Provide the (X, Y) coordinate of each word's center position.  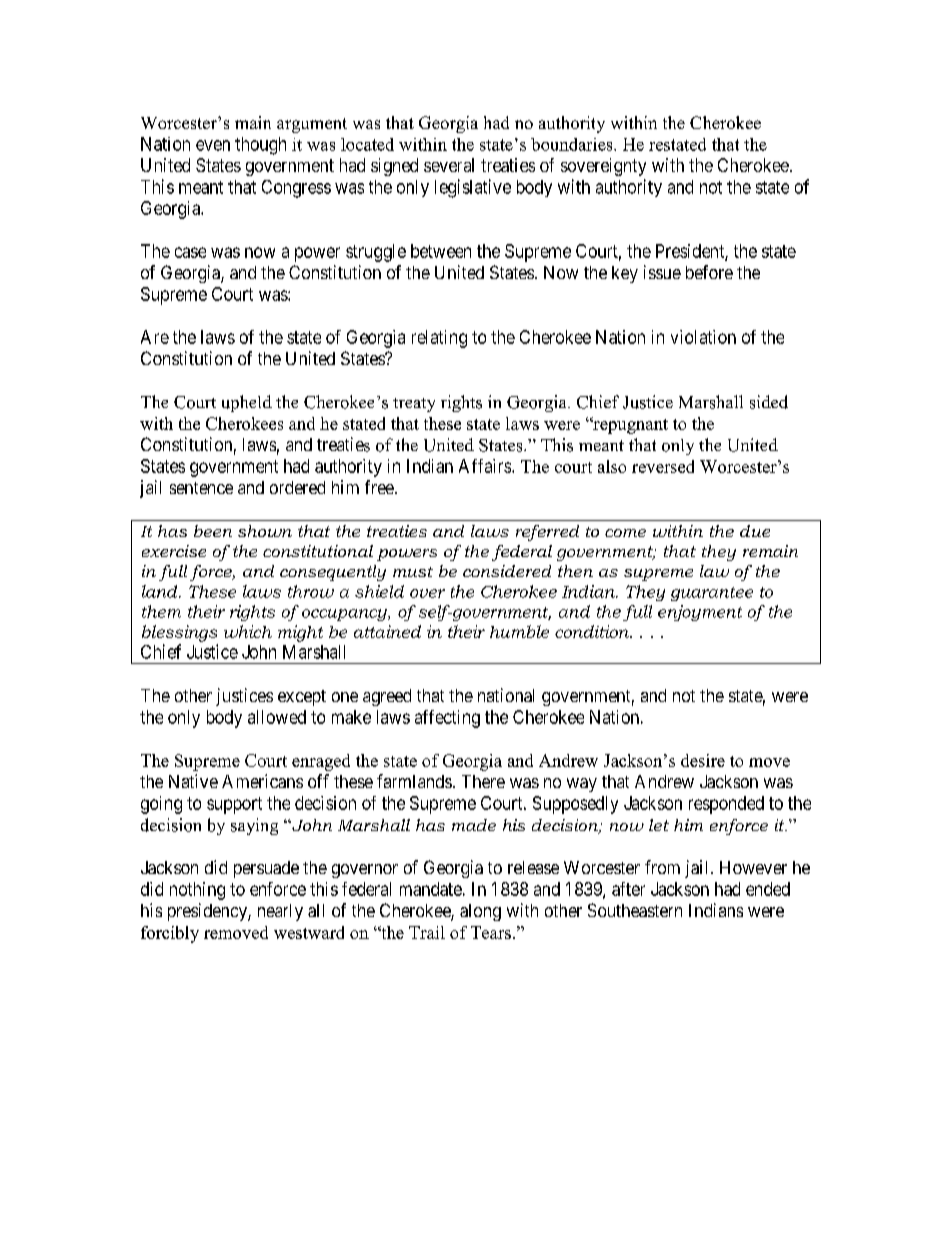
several (449, 165)
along (480, 912)
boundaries (573, 144)
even (213, 145)
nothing (197, 891)
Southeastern (635, 910)
